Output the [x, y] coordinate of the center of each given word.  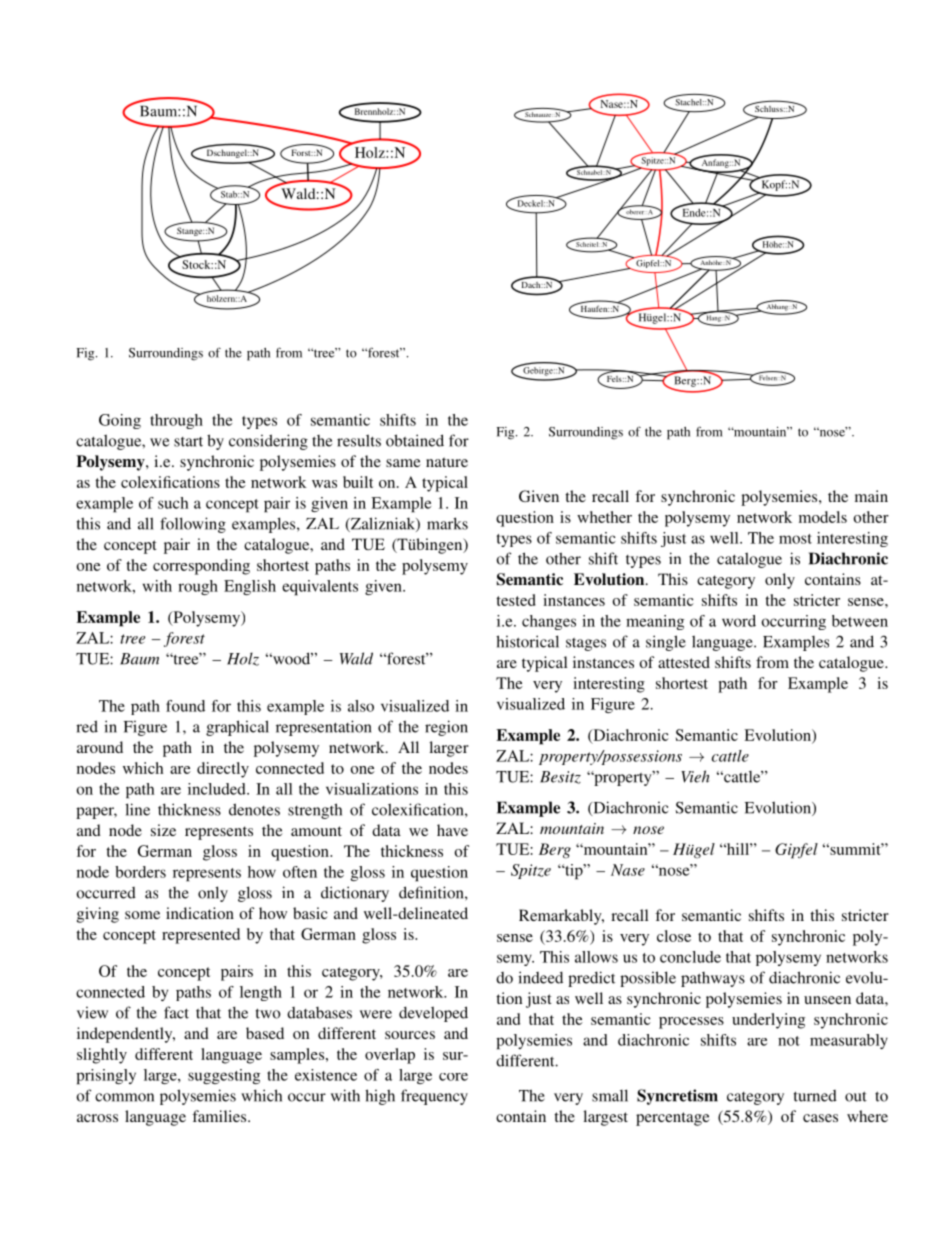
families [220, 1116]
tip [574, 872]
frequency [434, 1097]
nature [447, 462]
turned [815, 1096]
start [188, 442]
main [871, 496]
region [446, 728]
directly [223, 770]
